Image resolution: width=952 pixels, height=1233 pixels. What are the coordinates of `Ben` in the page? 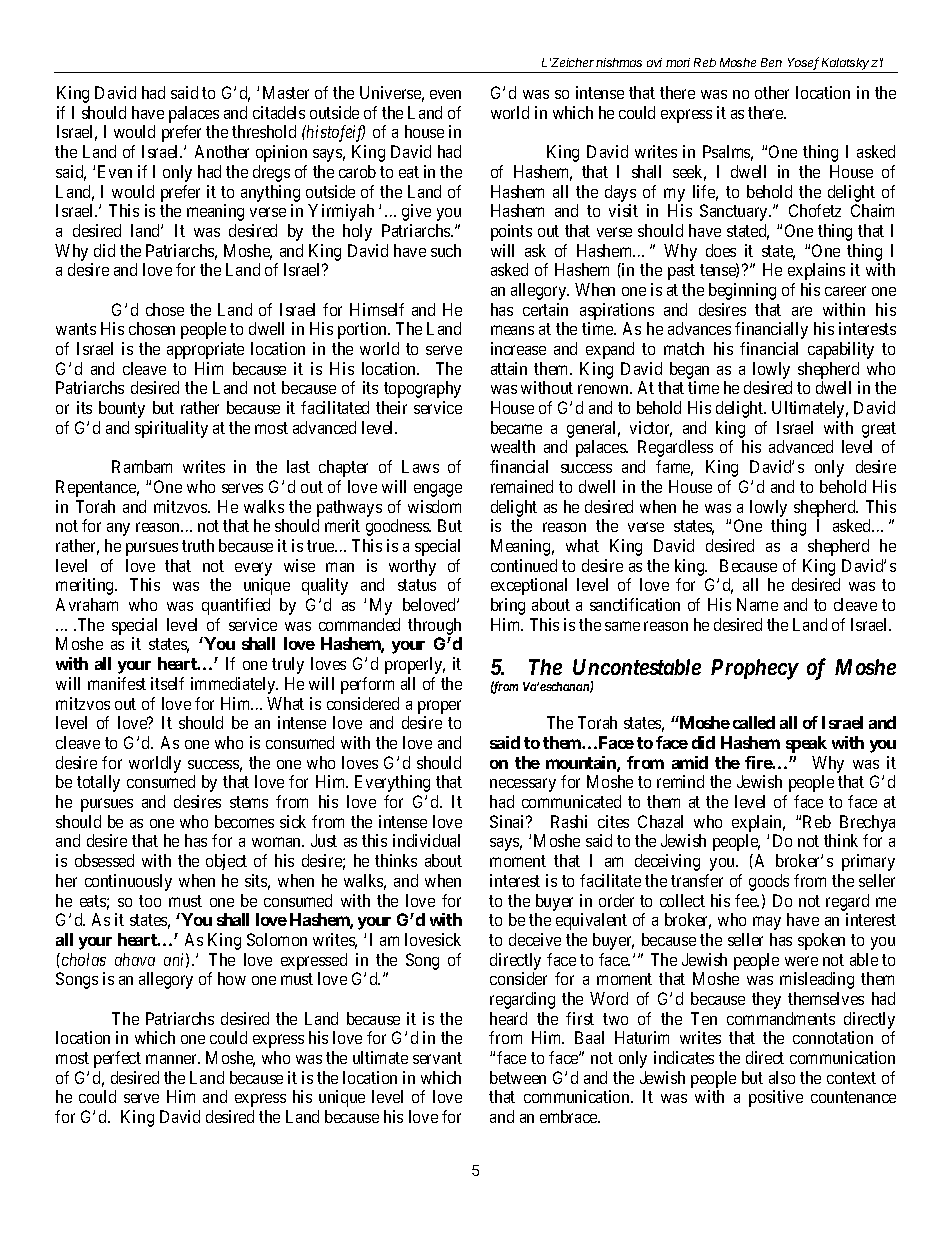 It's located at (771, 62).
